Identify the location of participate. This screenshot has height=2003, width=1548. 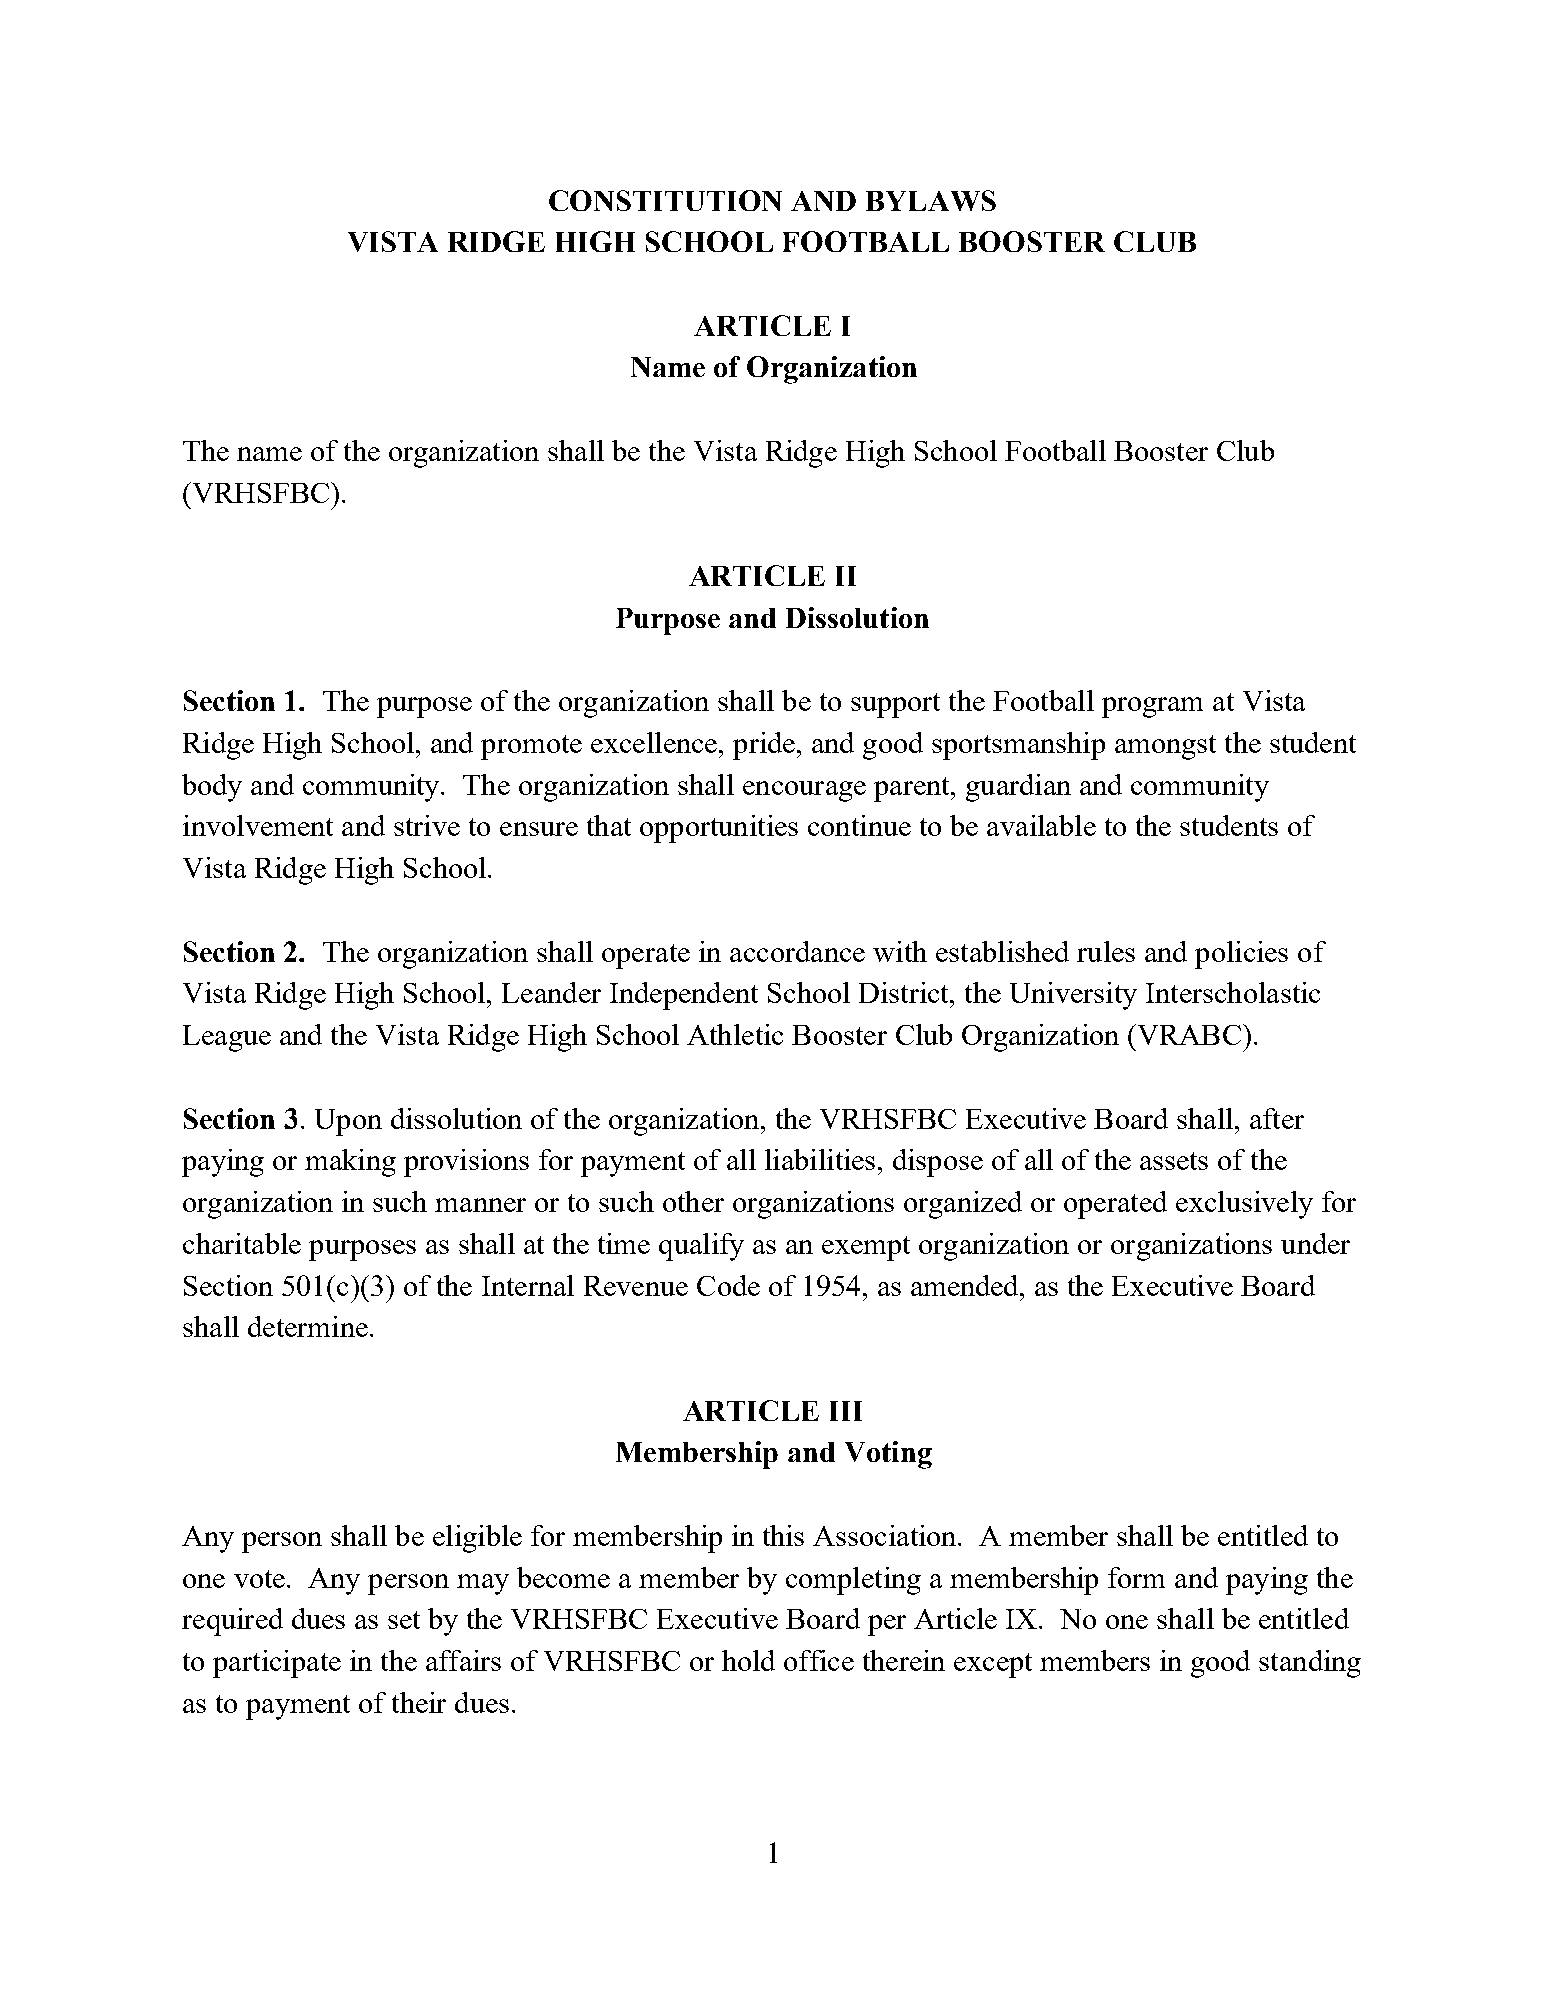
(277, 1664).
